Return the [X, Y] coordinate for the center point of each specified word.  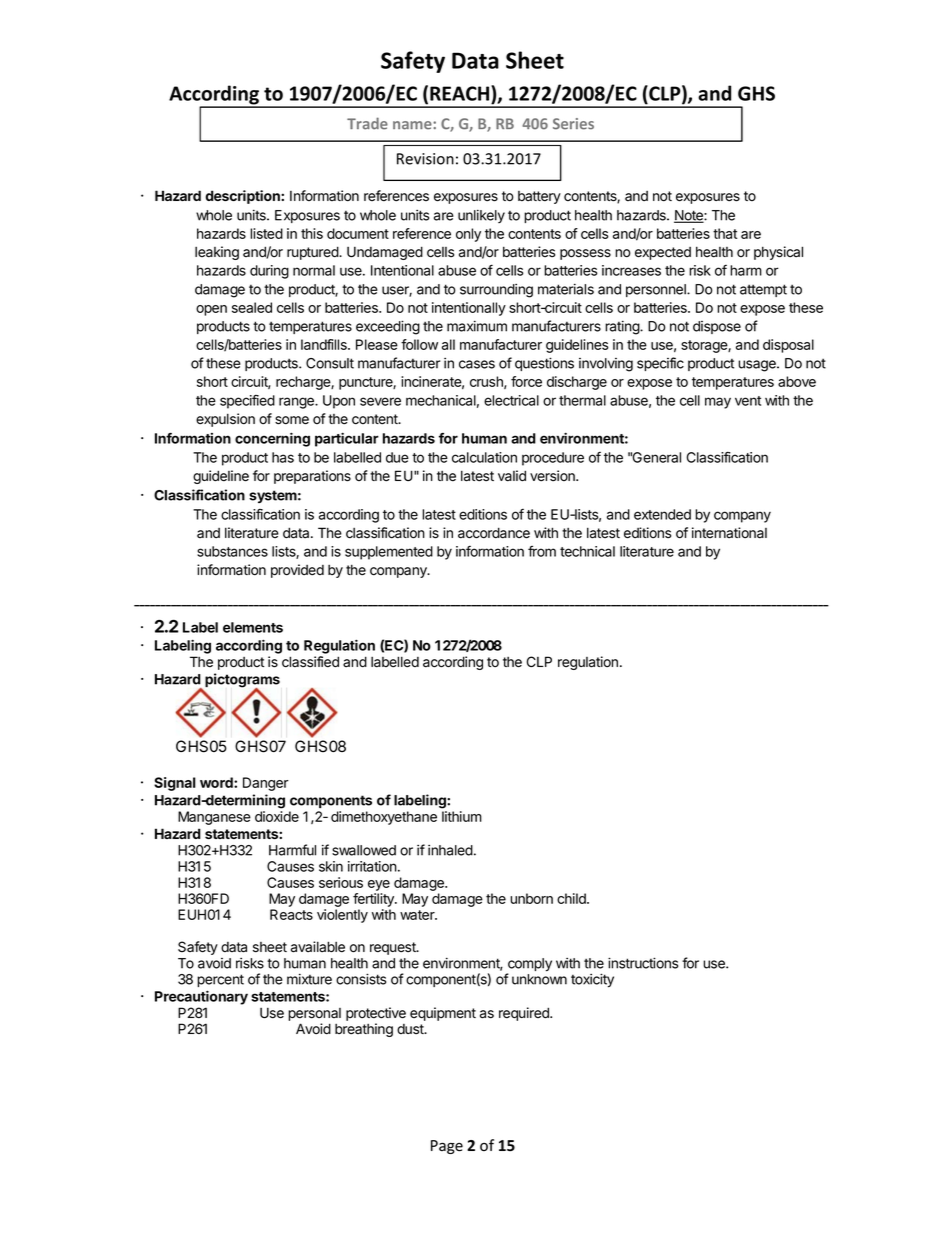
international [729, 533]
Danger [266, 784]
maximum [477, 326]
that [725, 233]
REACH [461, 93]
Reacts [291, 914]
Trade [367, 123]
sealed [252, 307]
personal [314, 1016]
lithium [462, 816]
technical [587, 551]
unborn [531, 898]
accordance [494, 533]
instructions [643, 963]
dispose [717, 327]
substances [232, 551]
